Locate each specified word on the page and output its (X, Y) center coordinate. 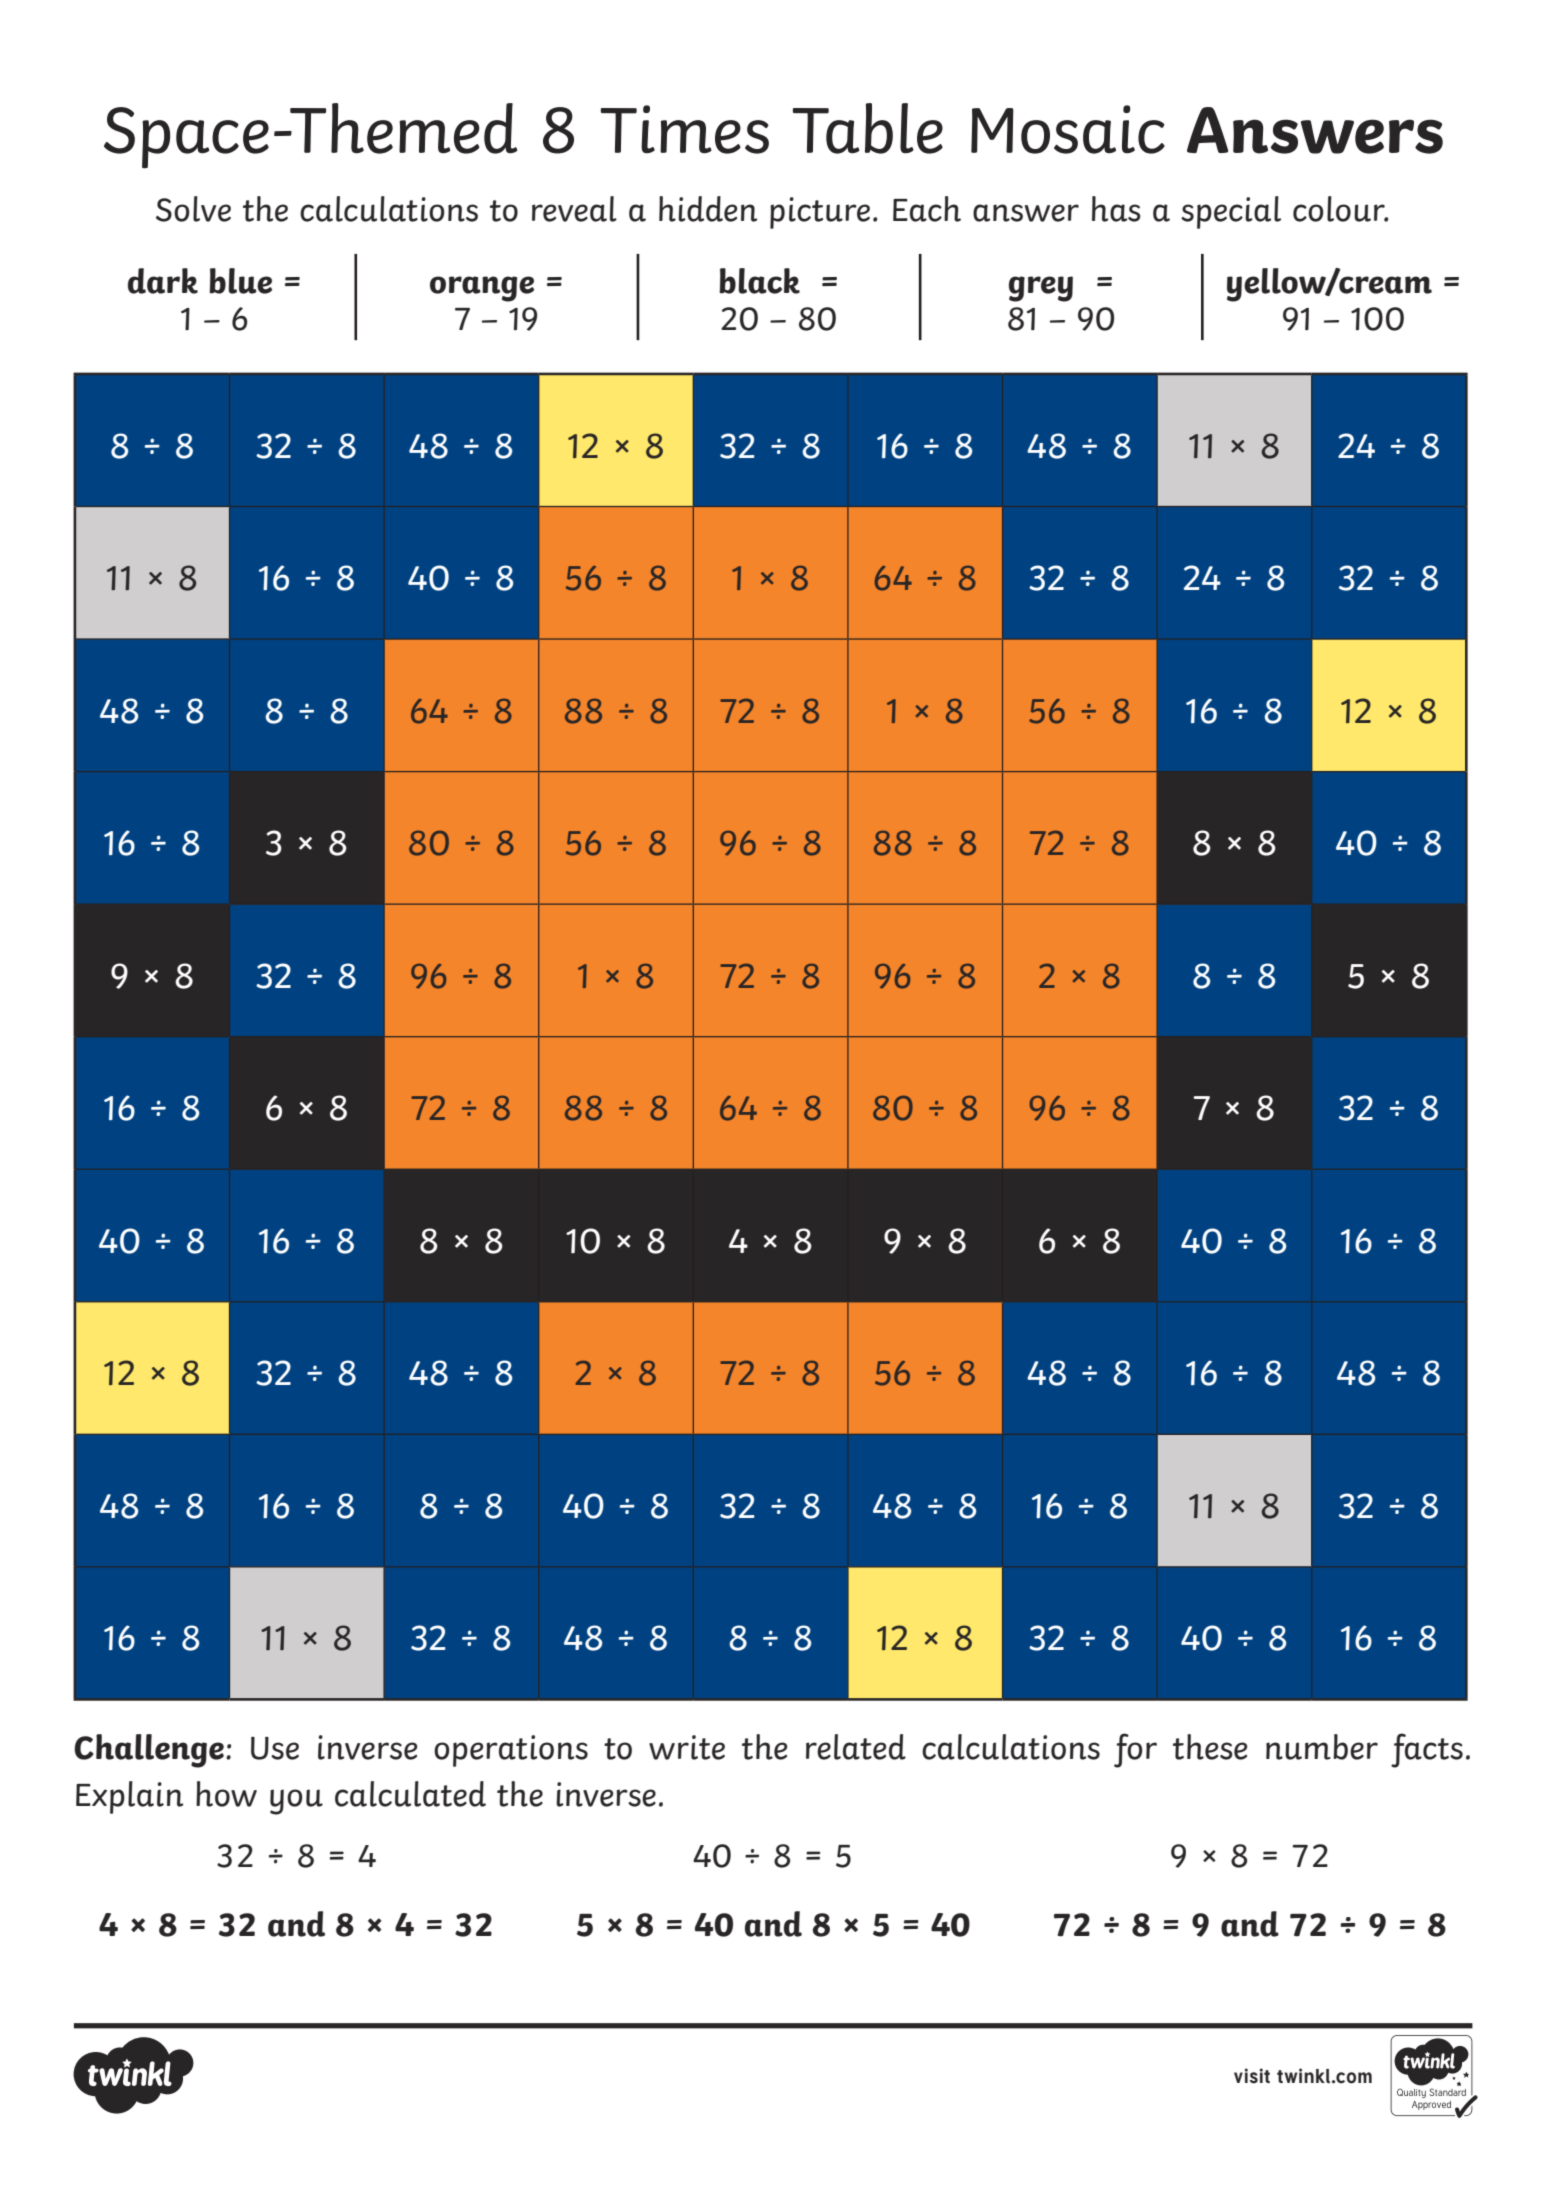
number (1322, 1747)
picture (820, 213)
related (856, 1747)
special (1231, 212)
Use (275, 1748)
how (226, 1794)
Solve (193, 209)
